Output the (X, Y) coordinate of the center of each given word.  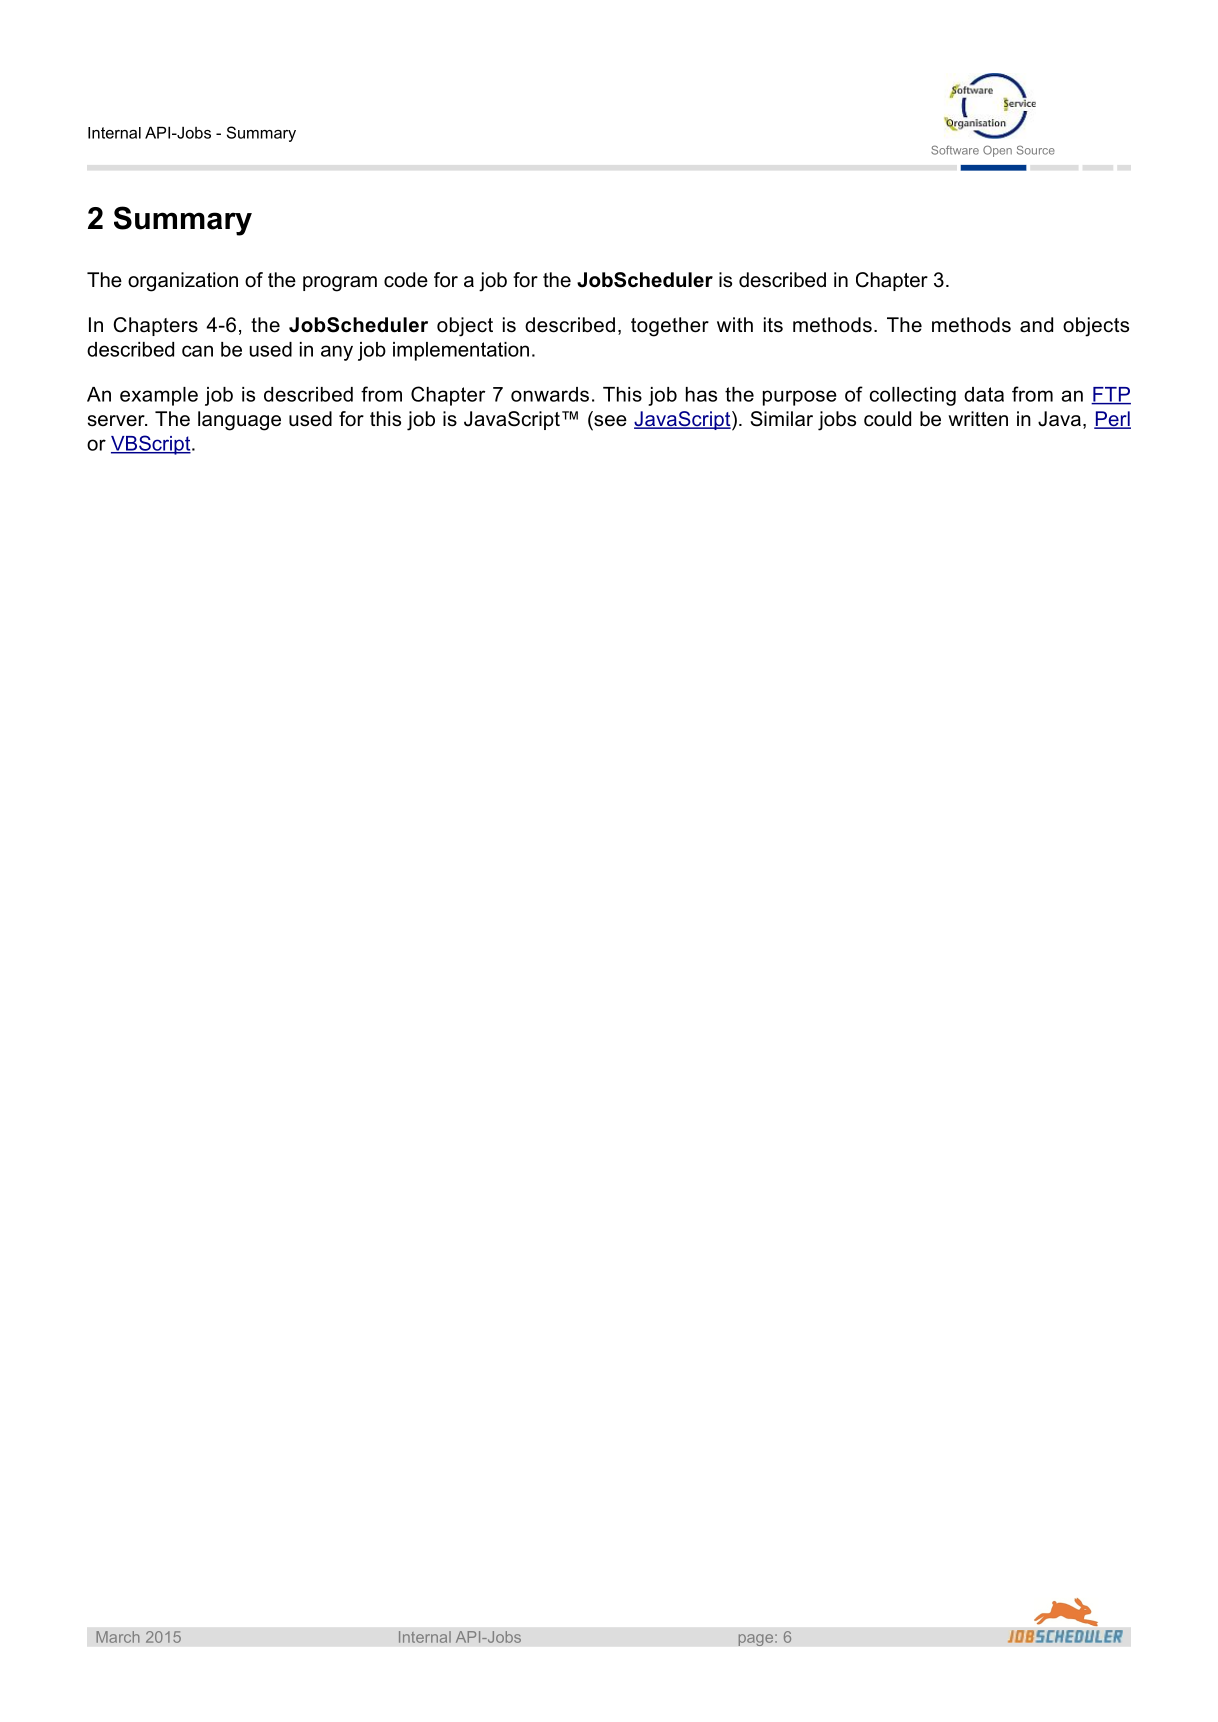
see (610, 421)
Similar (781, 419)
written (978, 419)
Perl (1112, 420)
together (670, 327)
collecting (913, 396)
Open (997, 151)
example (159, 396)
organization (183, 282)
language (239, 421)
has (701, 394)
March (118, 1637)
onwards (550, 394)
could (887, 419)
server (117, 421)
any (337, 353)
